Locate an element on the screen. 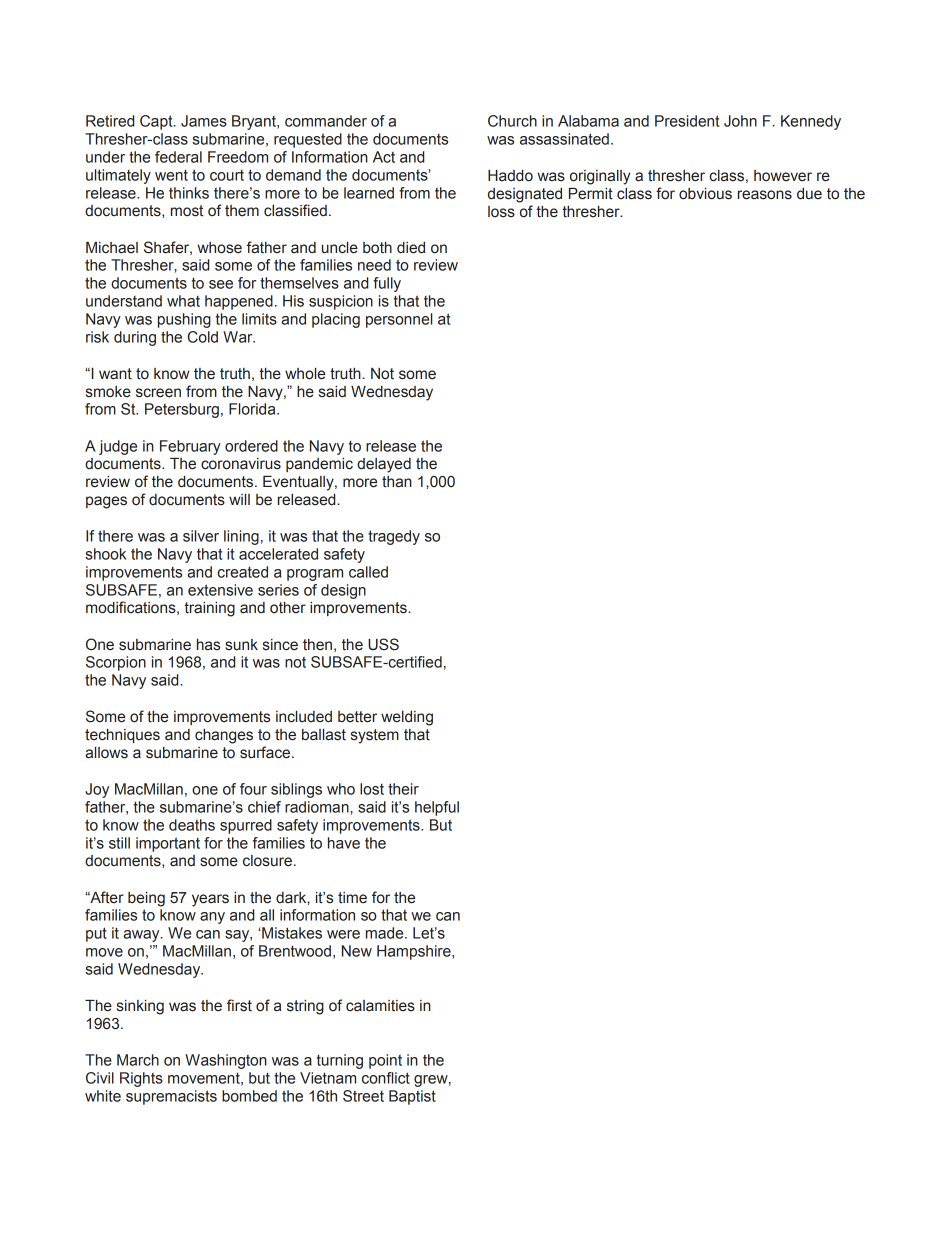 This screenshot has height=1233, width=952. Baptist is located at coordinates (412, 1097).
